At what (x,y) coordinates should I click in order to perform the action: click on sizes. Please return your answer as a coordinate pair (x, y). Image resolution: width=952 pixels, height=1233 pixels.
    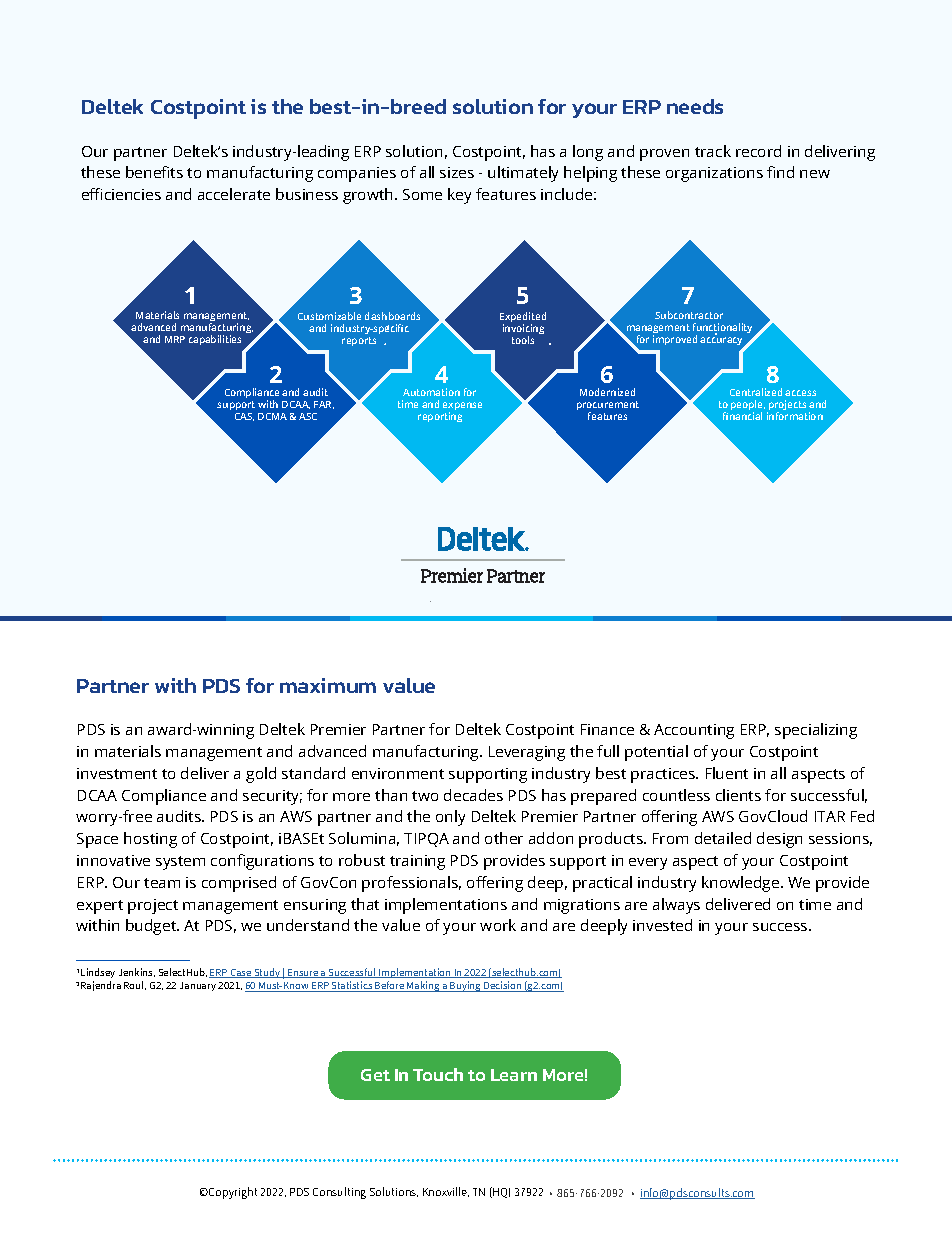
    Looking at the image, I should click on (457, 172).
